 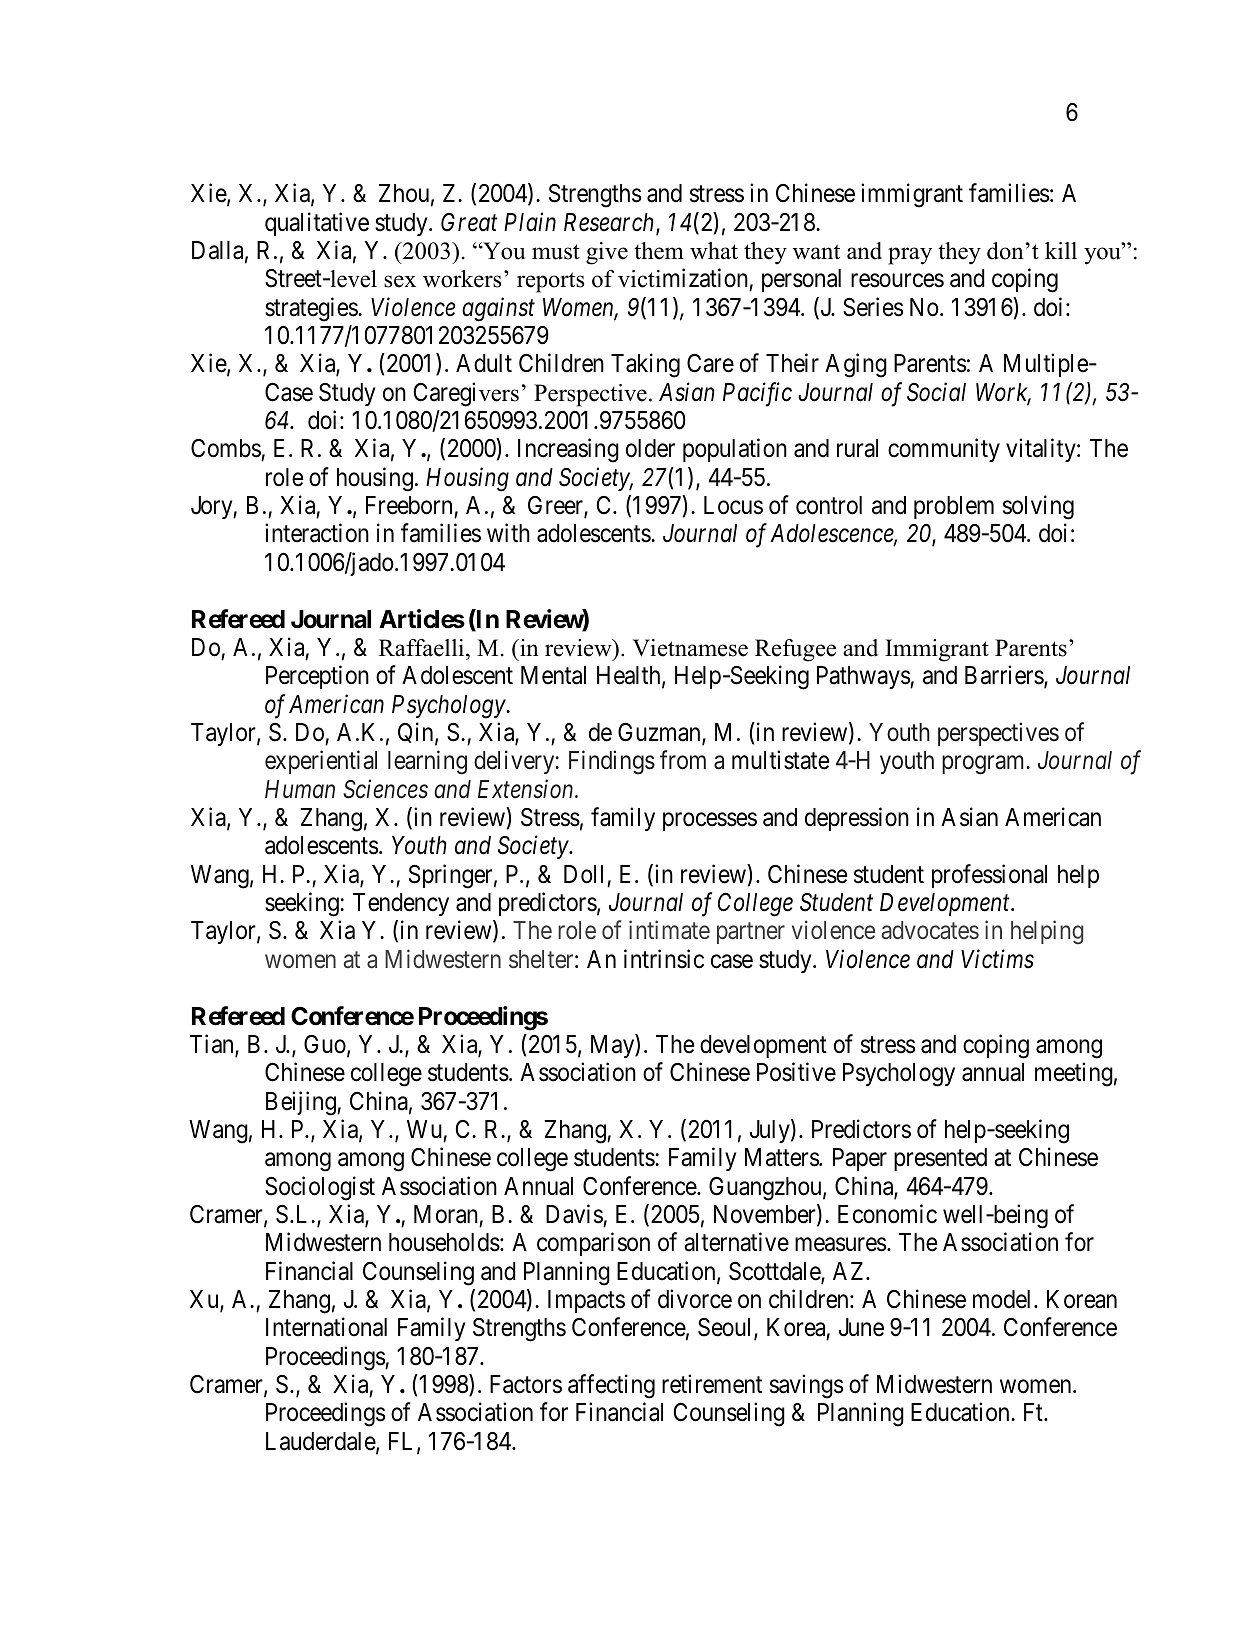 I want to click on Human, so click(x=300, y=789).
